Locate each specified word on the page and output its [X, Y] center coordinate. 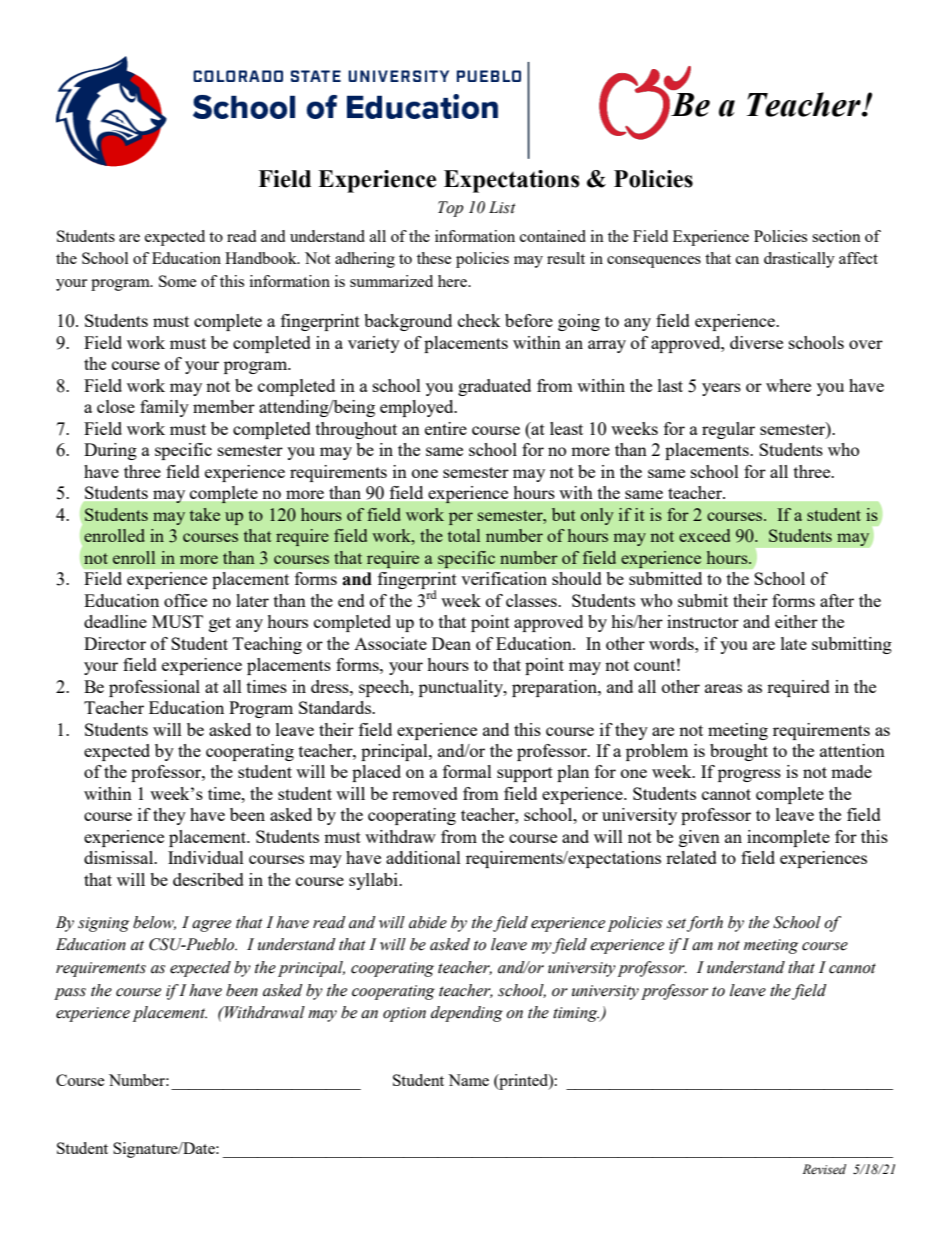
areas [723, 688]
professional [154, 688]
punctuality [462, 688]
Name [468, 1080]
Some [178, 281]
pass [70, 994]
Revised [824, 1169]
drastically [799, 260]
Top [451, 209]
